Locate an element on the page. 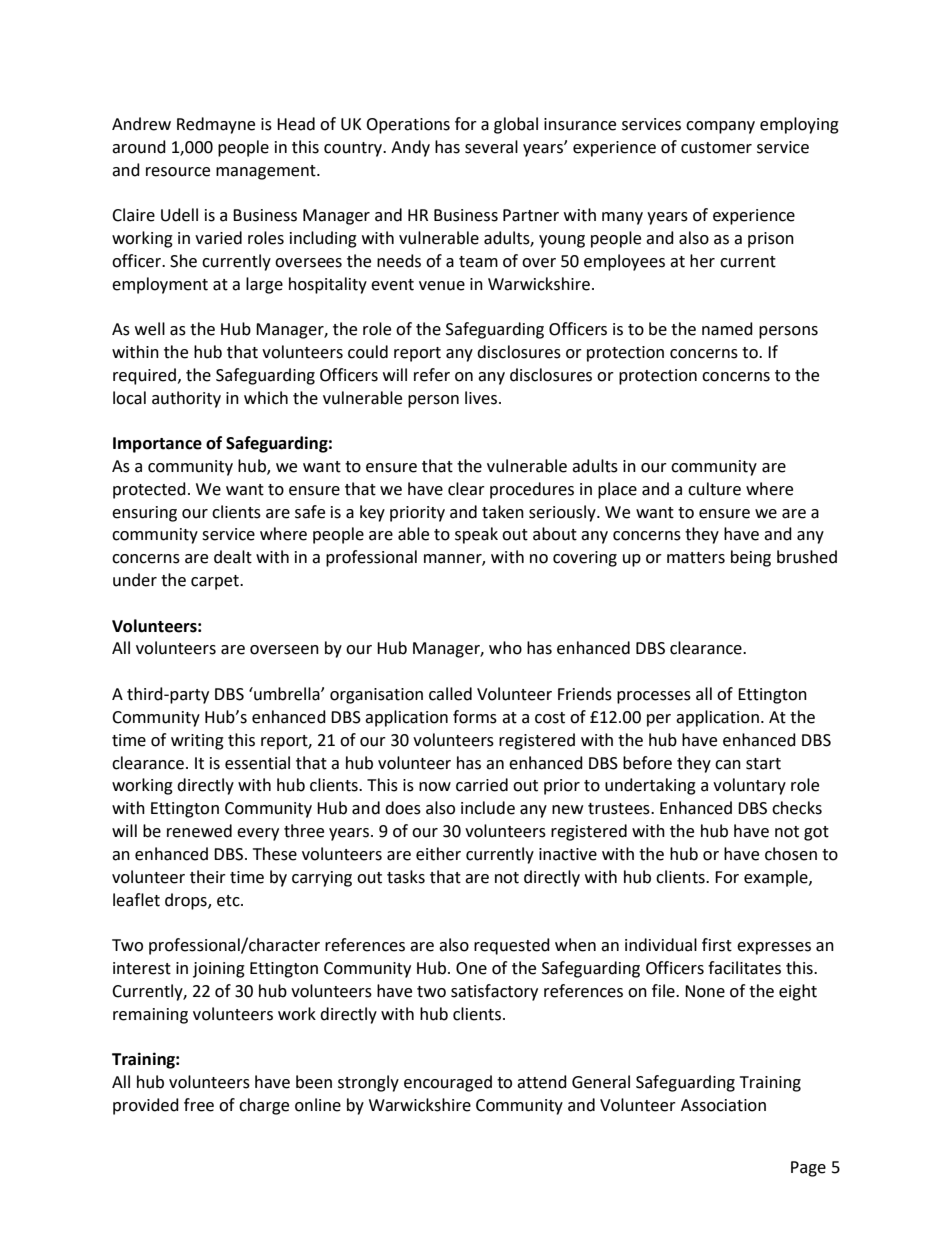  resource is located at coordinates (178, 172).
